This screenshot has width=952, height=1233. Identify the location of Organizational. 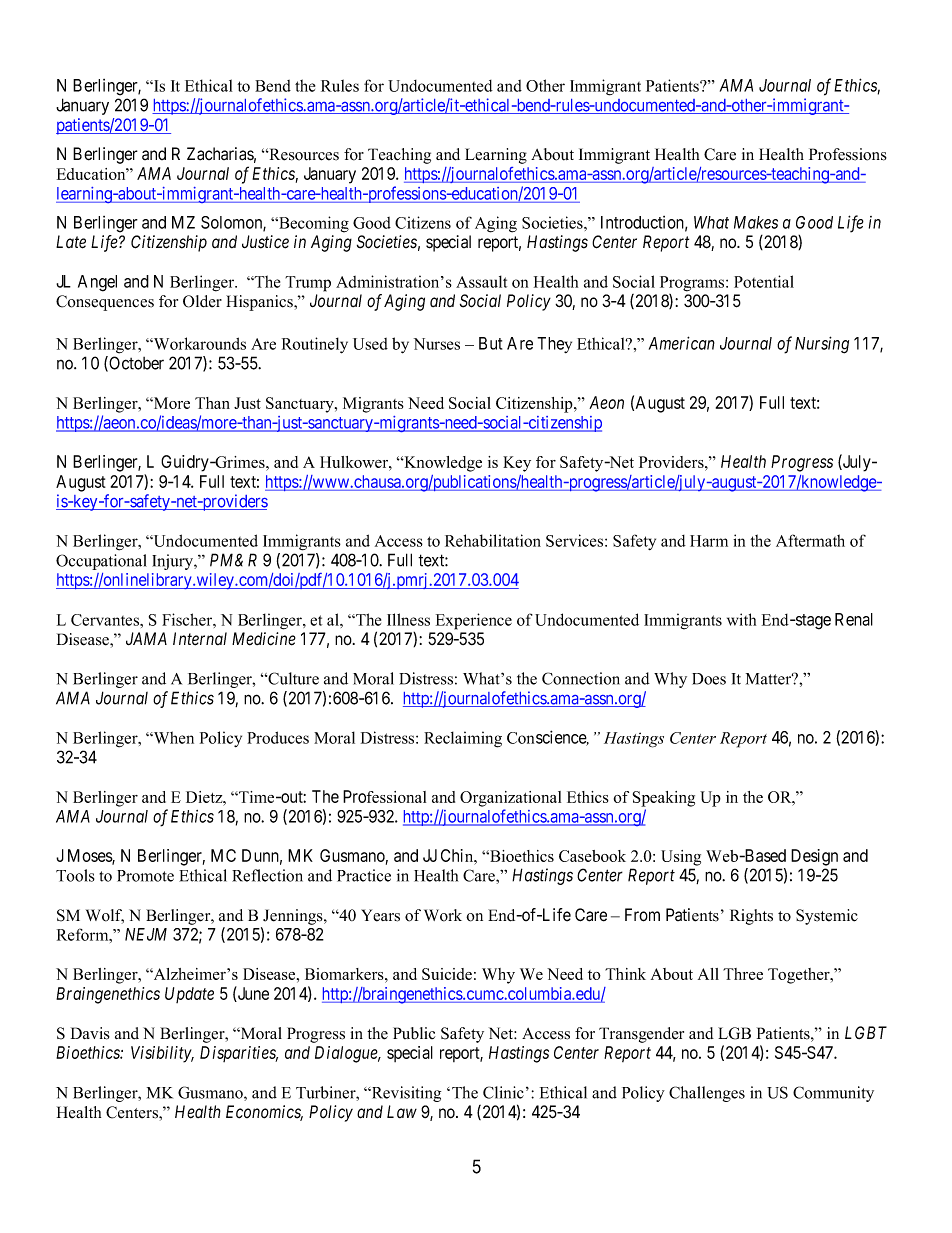
(510, 799).
